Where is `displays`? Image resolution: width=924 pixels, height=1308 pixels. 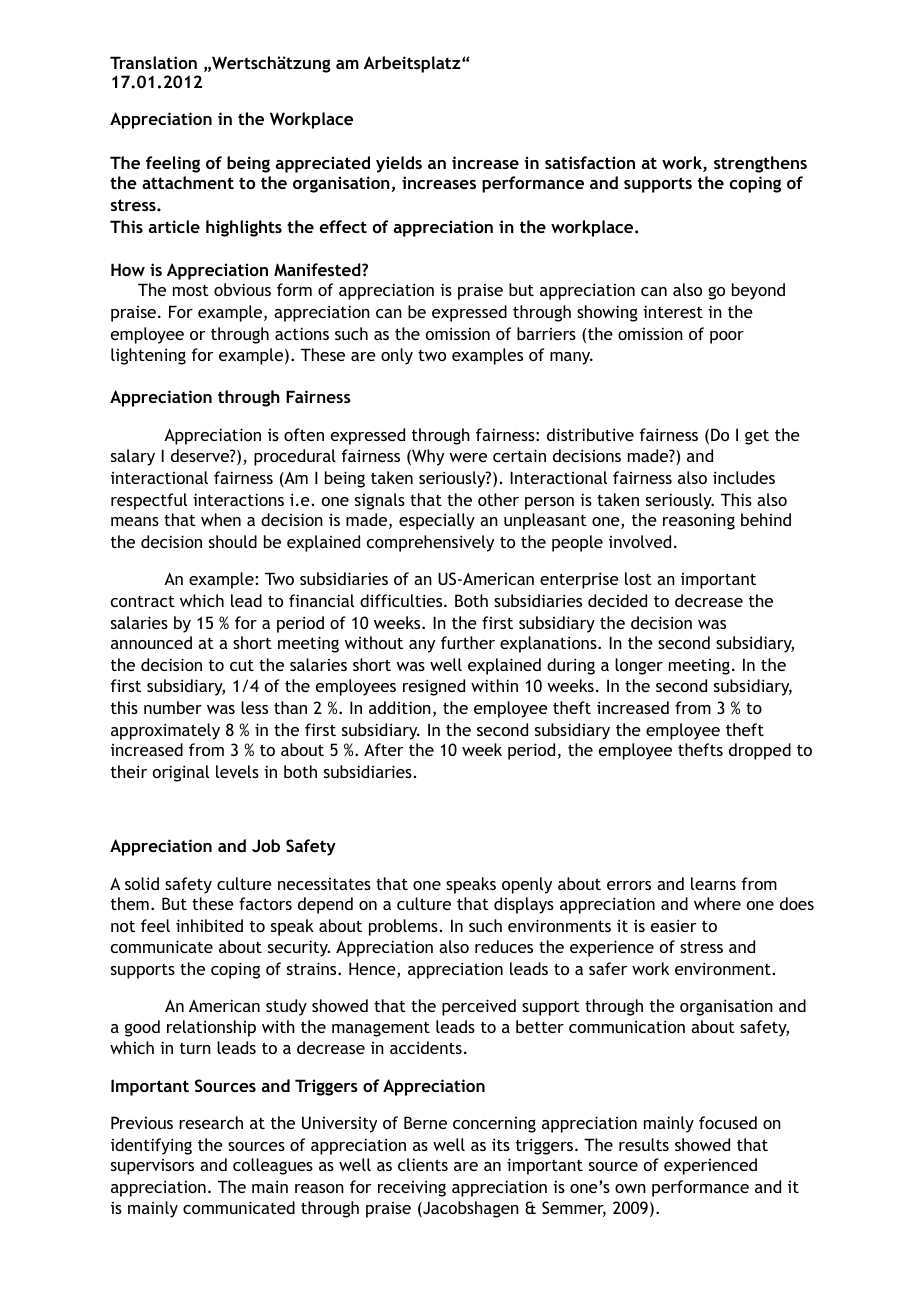
displays is located at coordinates (524, 905).
